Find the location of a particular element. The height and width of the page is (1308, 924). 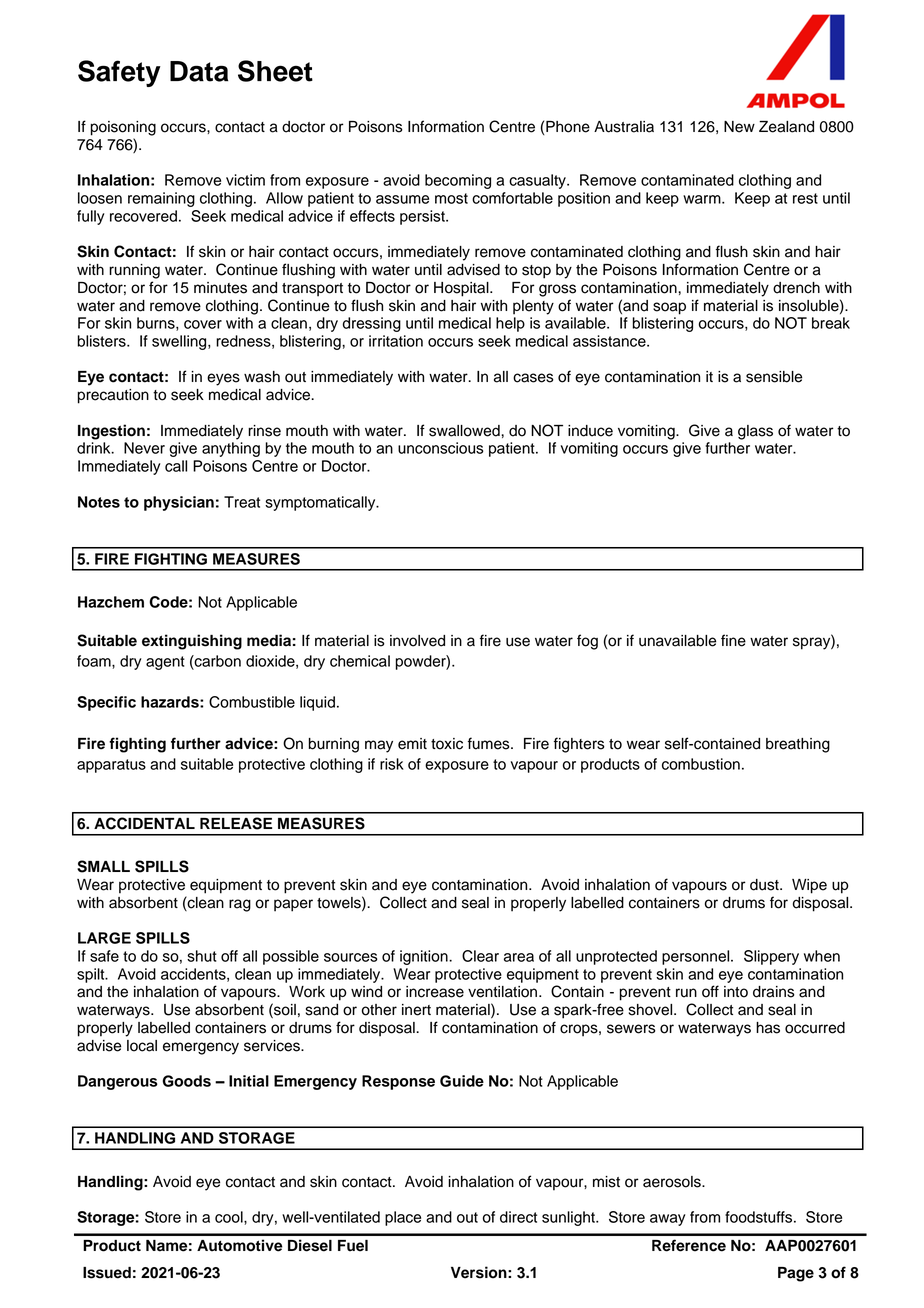

Slippery is located at coordinates (771, 957).
